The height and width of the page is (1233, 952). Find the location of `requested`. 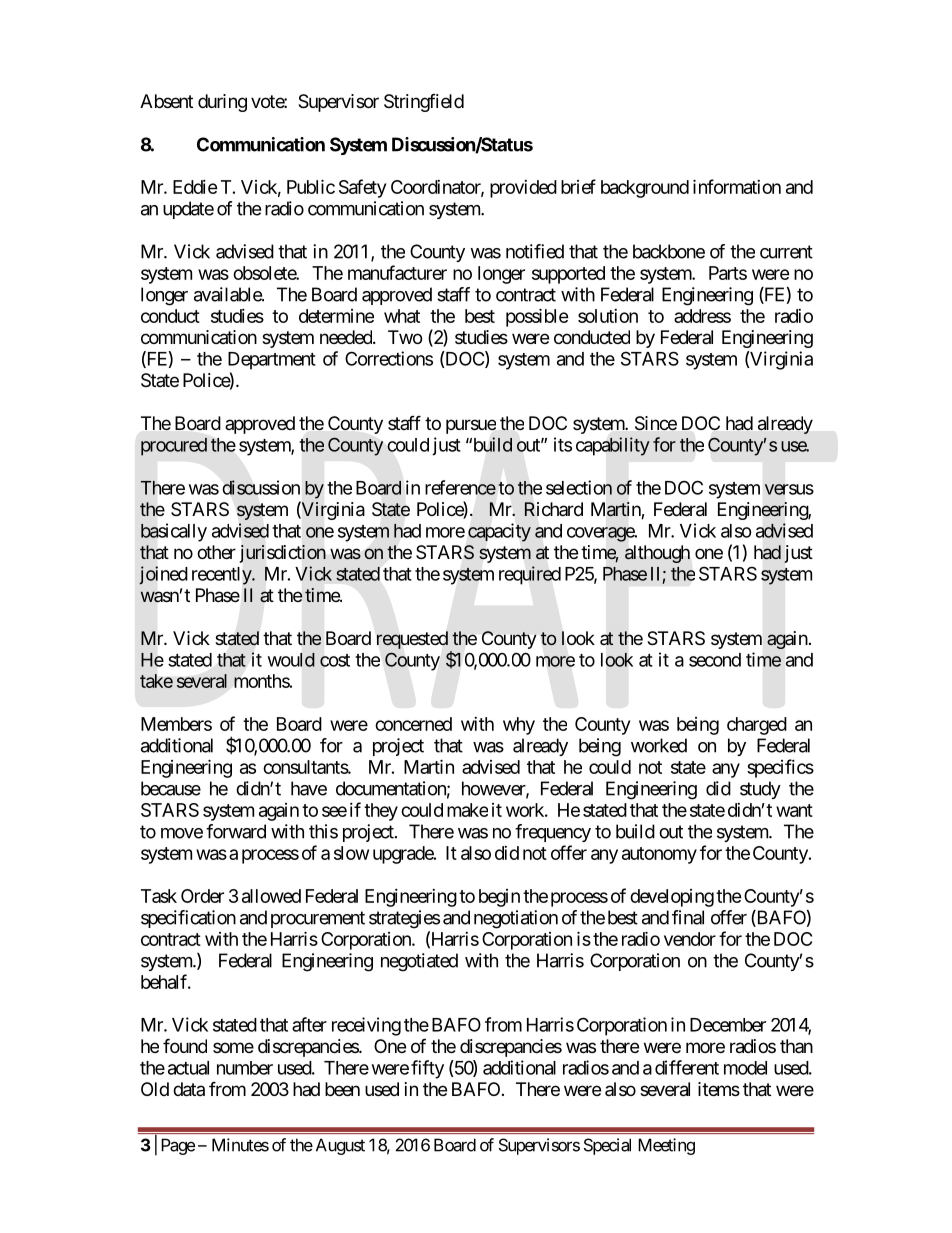

requested is located at coordinates (412, 640).
